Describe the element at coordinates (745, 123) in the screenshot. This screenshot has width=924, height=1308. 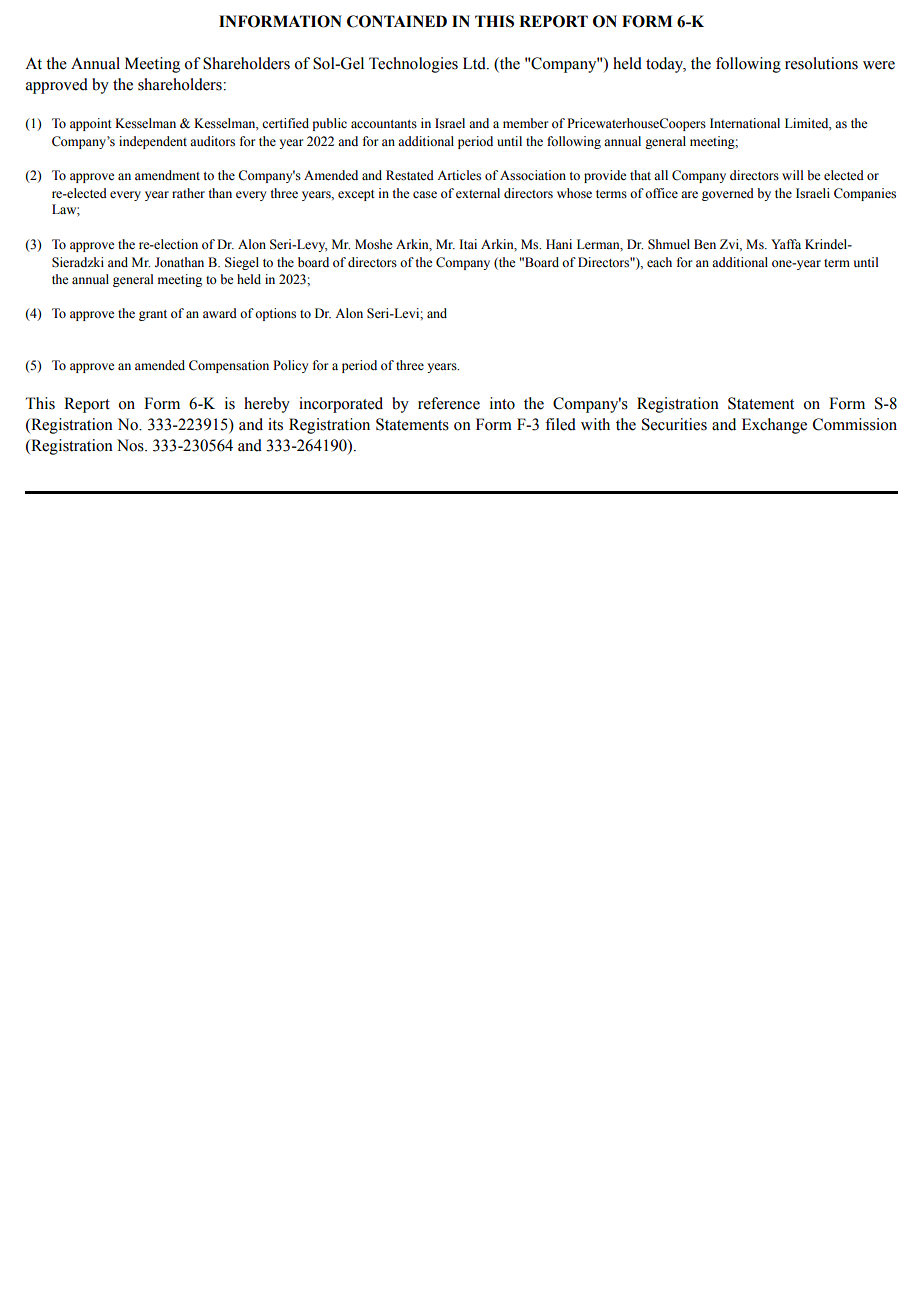
I see `International` at that location.
